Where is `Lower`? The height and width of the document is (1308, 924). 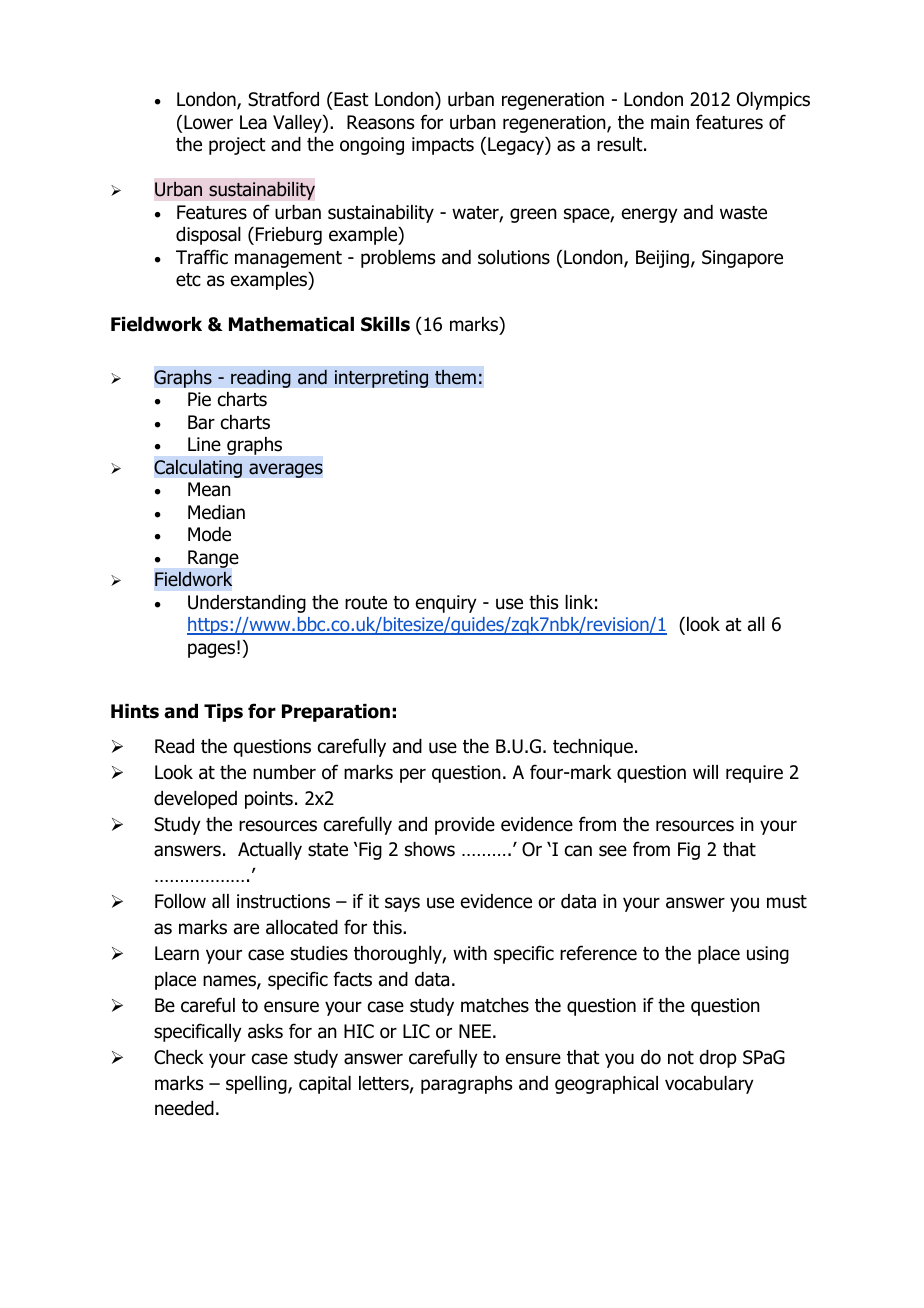 Lower is located at coordinates (208, 122).
